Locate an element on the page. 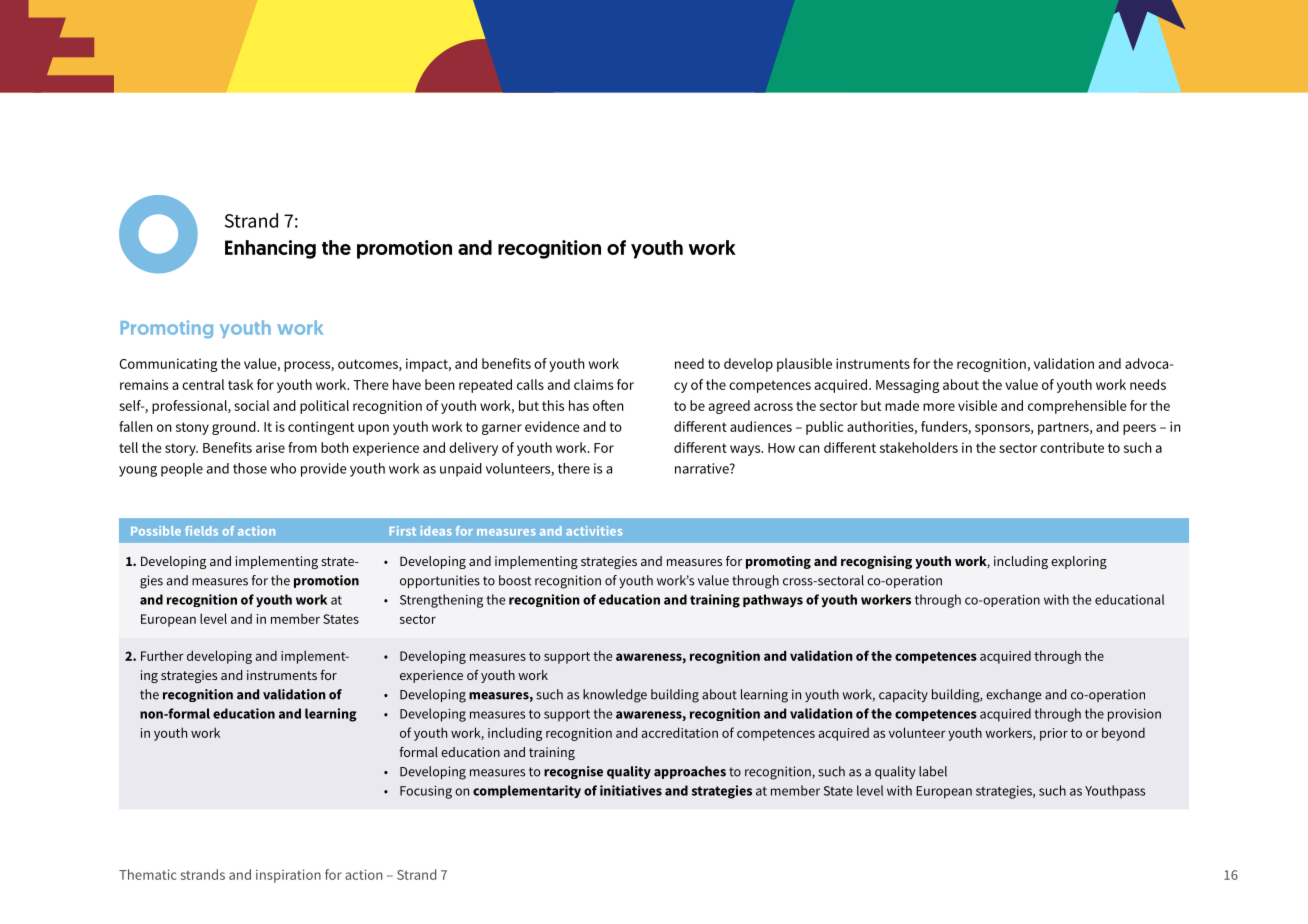  Messaging is located at coordinates (908, 386).
